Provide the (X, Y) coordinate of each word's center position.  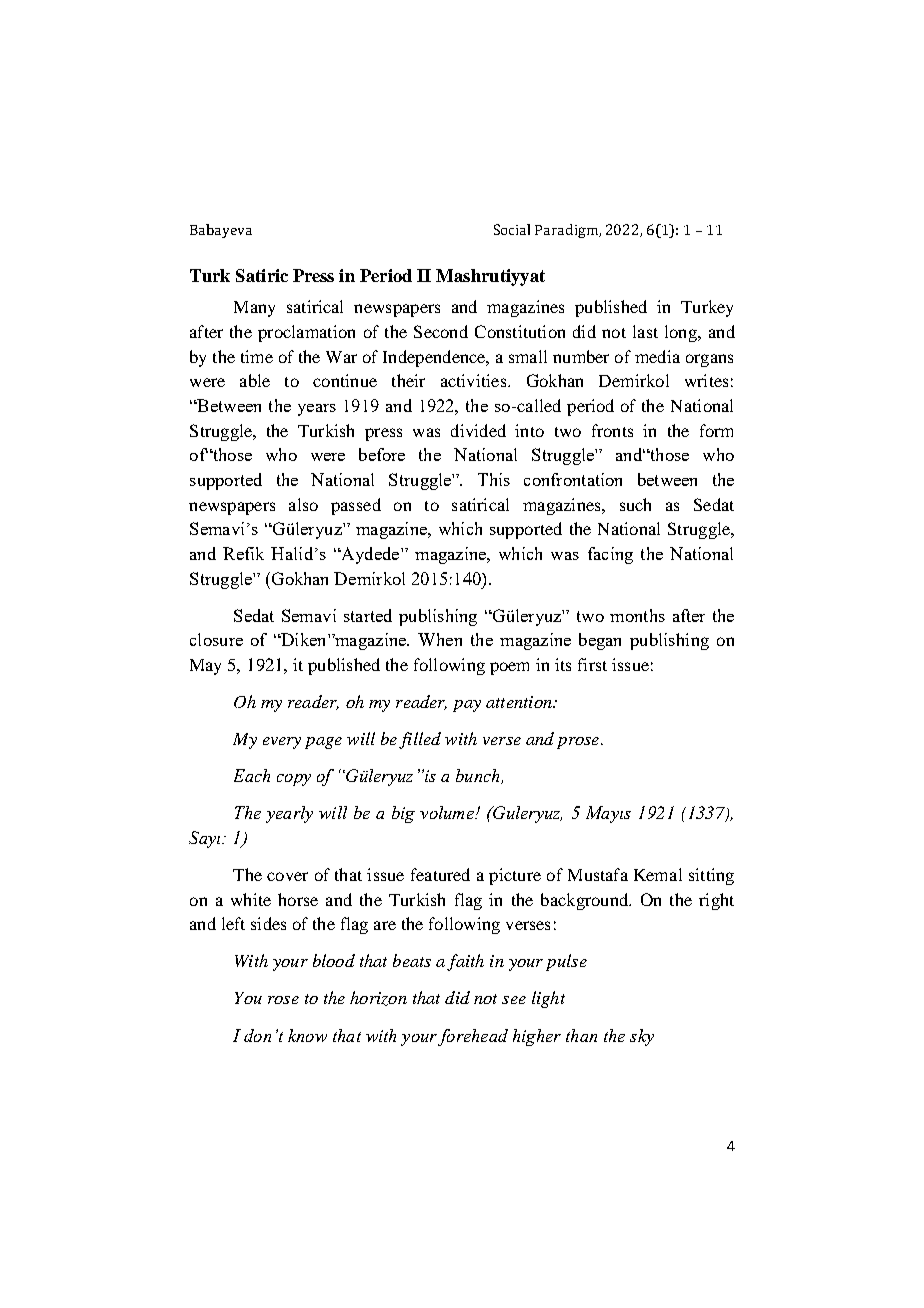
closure (216, 639)
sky (642, 1037)
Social (512, 229)
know (307, 1035)
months (637, 615)
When (440, 639)
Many (254, 309)
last (645, 331)
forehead (473, 1037)
